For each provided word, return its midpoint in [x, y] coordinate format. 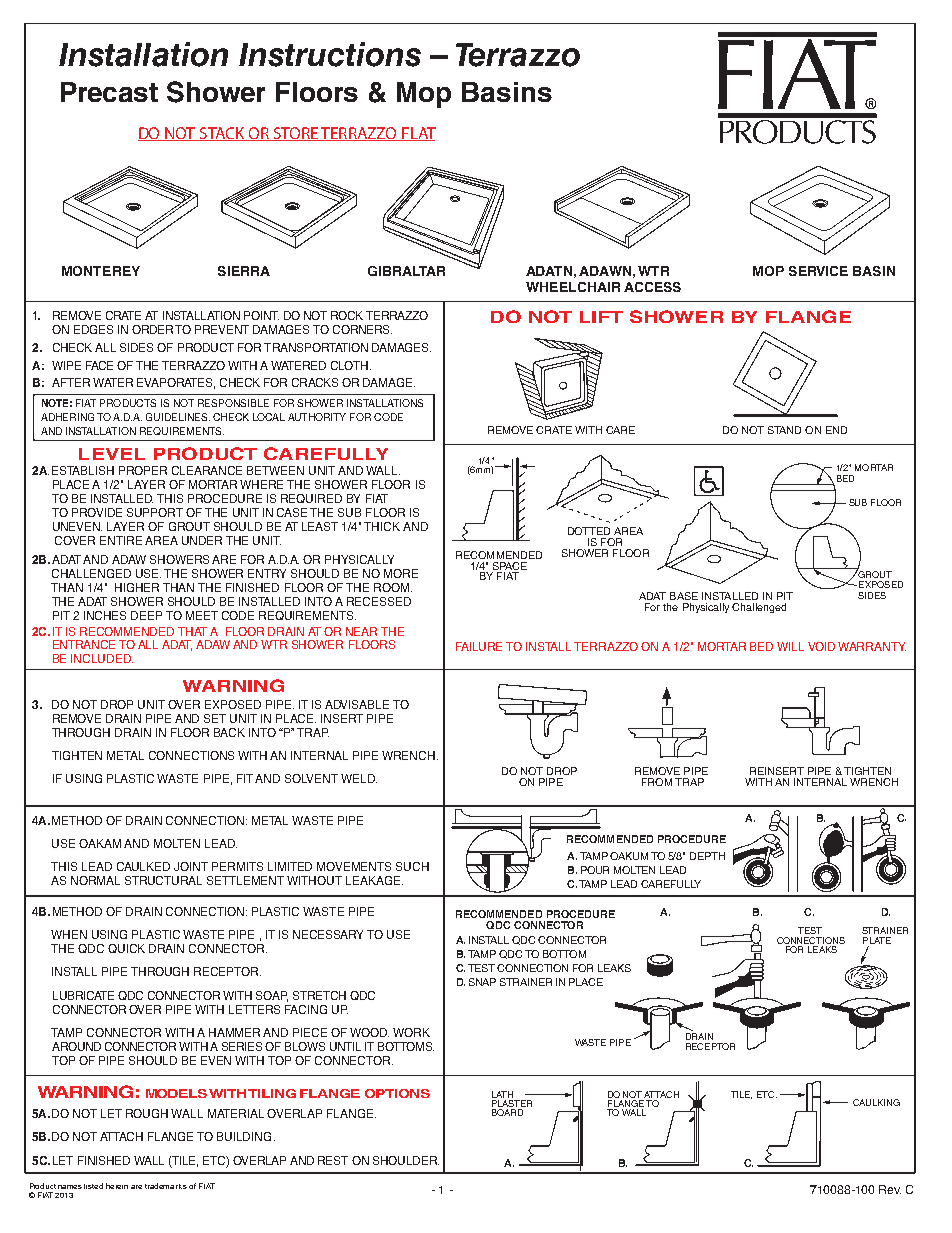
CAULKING [876, 1102]
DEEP [146, 615]
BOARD [507, 1112]
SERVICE [818, 271]
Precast [109, 92]
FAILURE [479, 646]
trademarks [166, 1186]
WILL [790, 646]
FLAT [418, 134]
